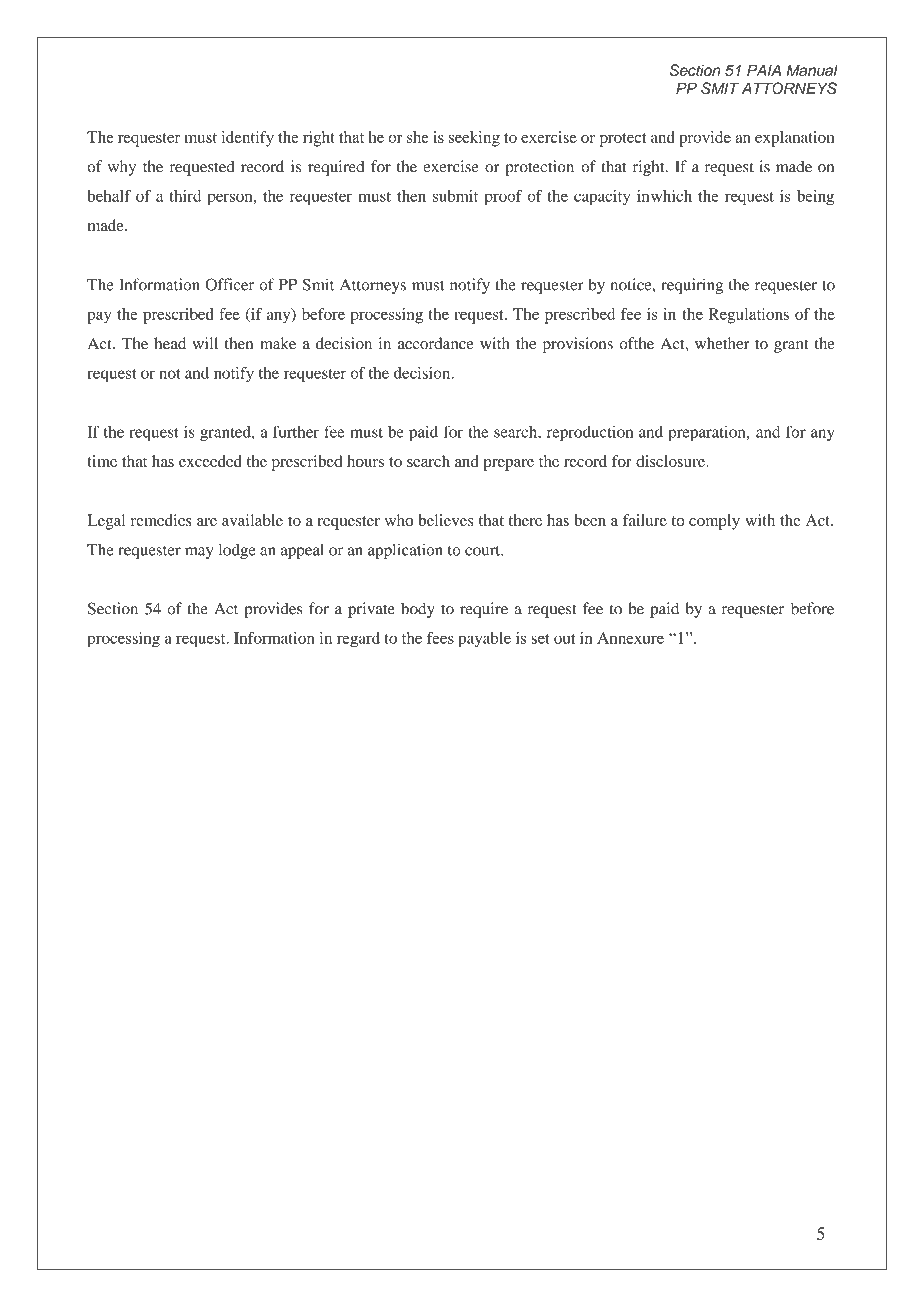 Image resolution: width=924 pixels, height=1307 pixels. Describe the element at coordinates (508, 465) in the screenshot. I see `prepare` at that location.
